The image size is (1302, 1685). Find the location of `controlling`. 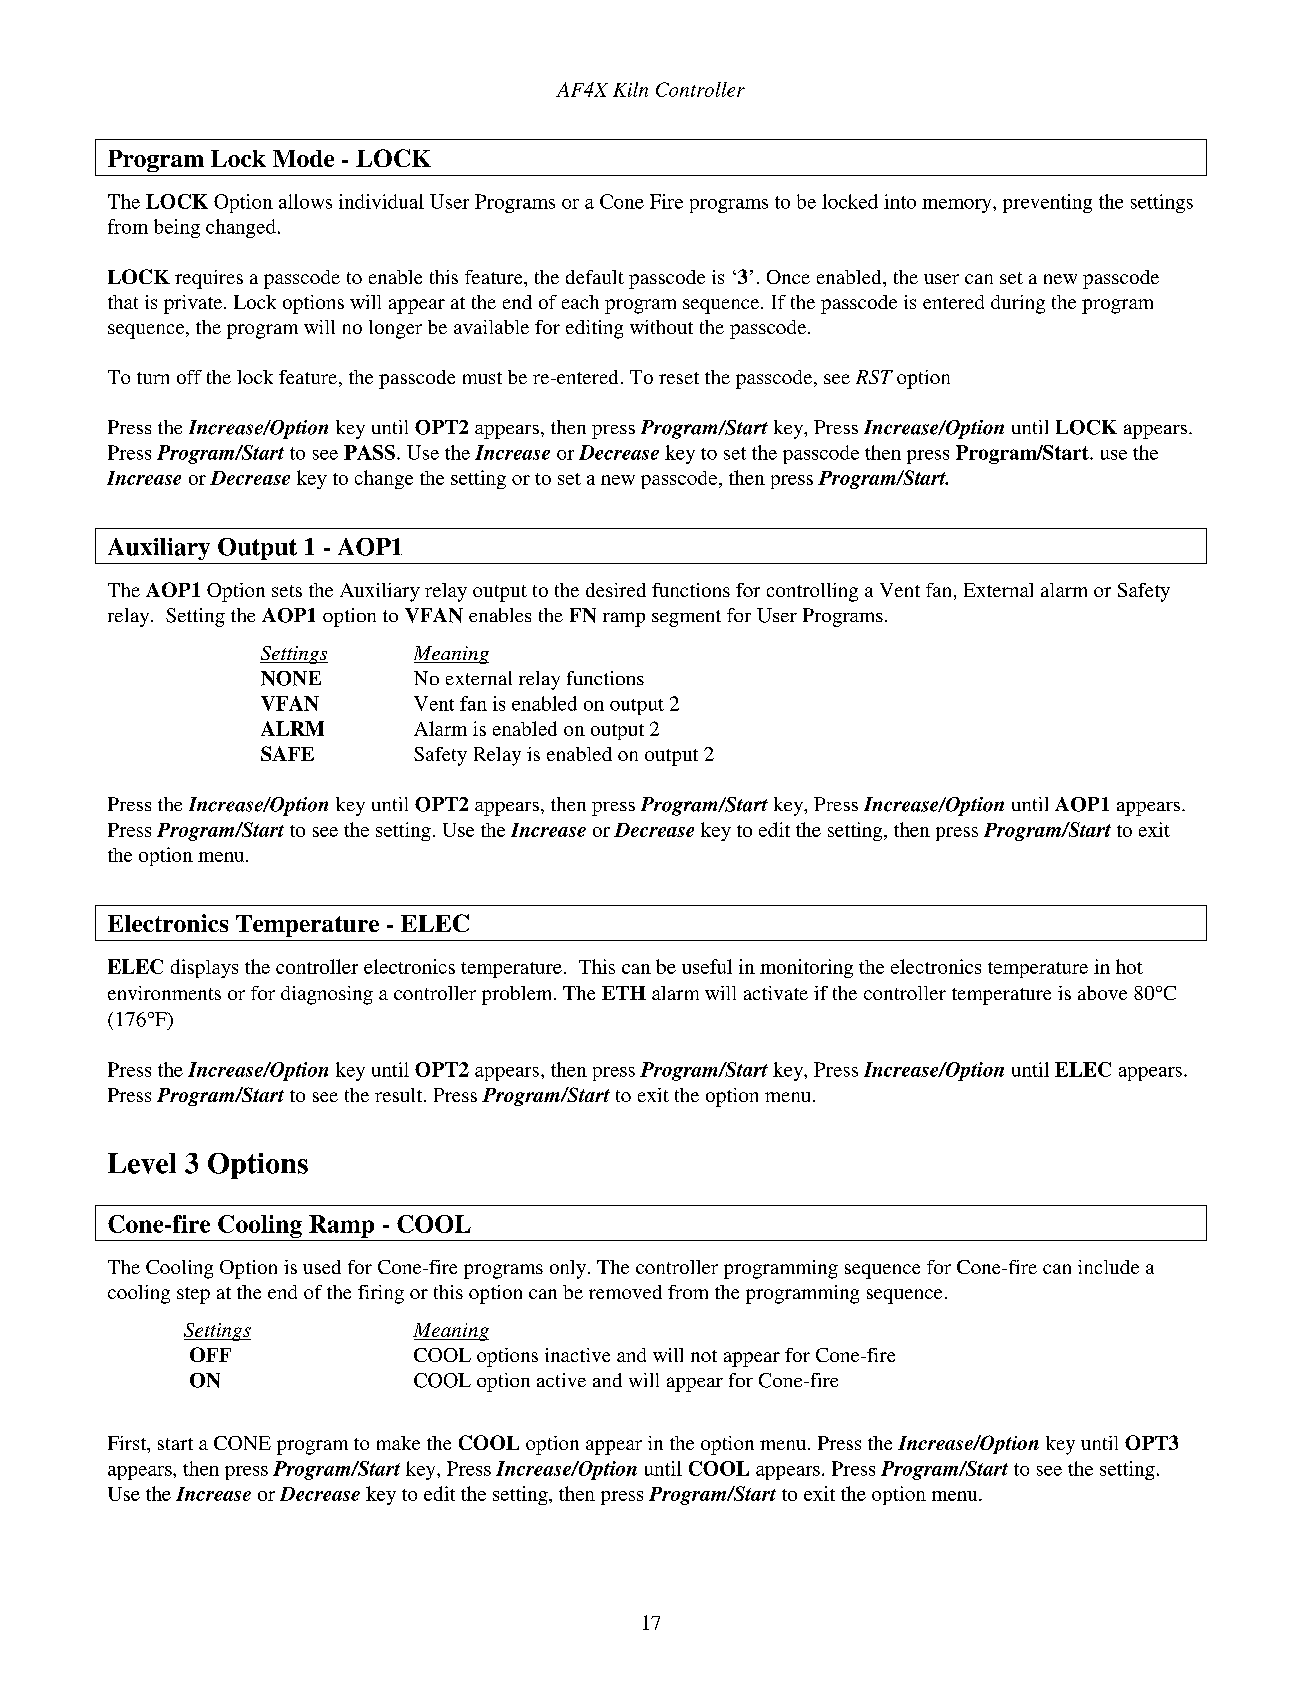

controlling is located at coordinates (812, 592).
